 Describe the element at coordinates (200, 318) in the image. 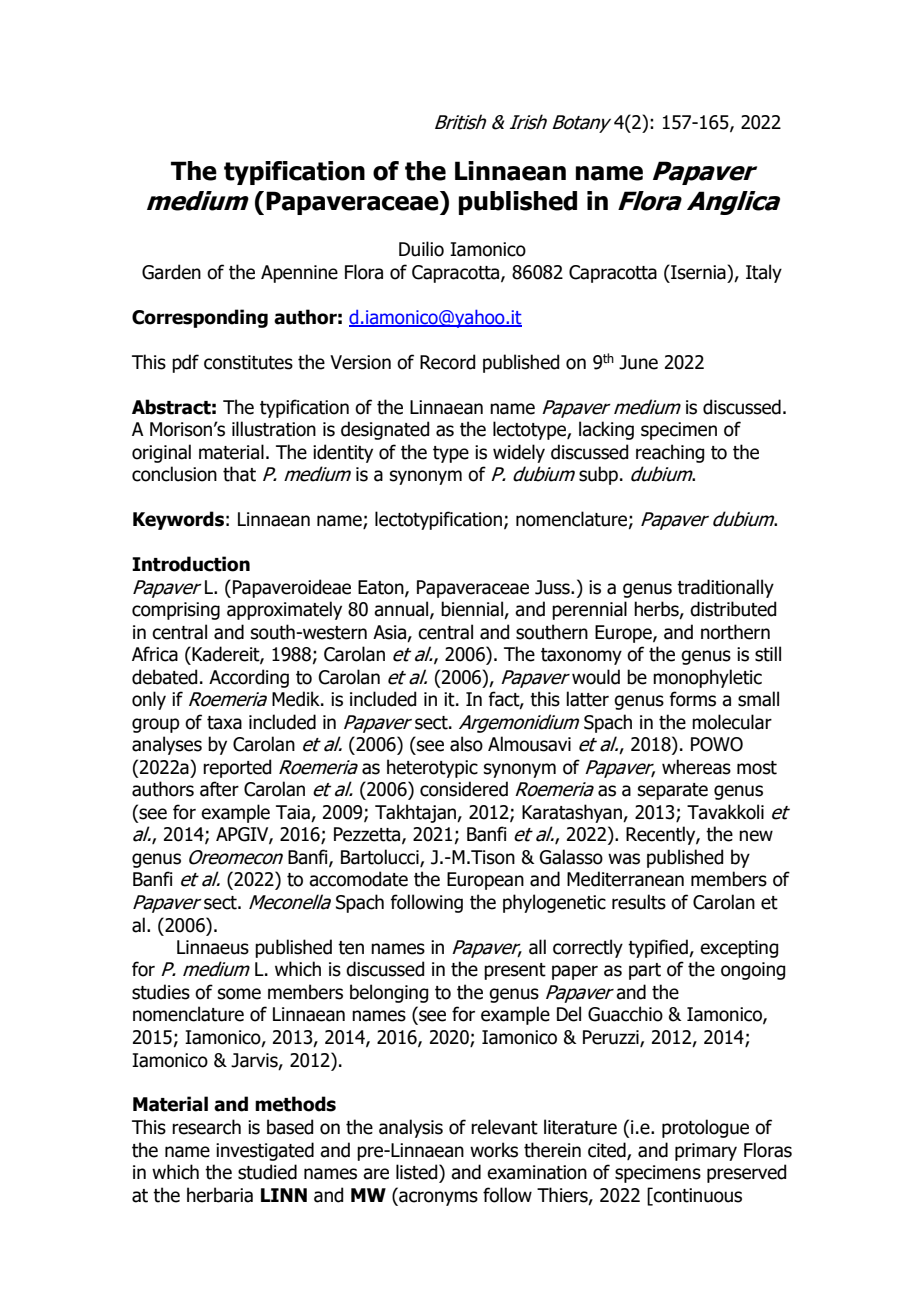

I see `Corresponding` at that location.
